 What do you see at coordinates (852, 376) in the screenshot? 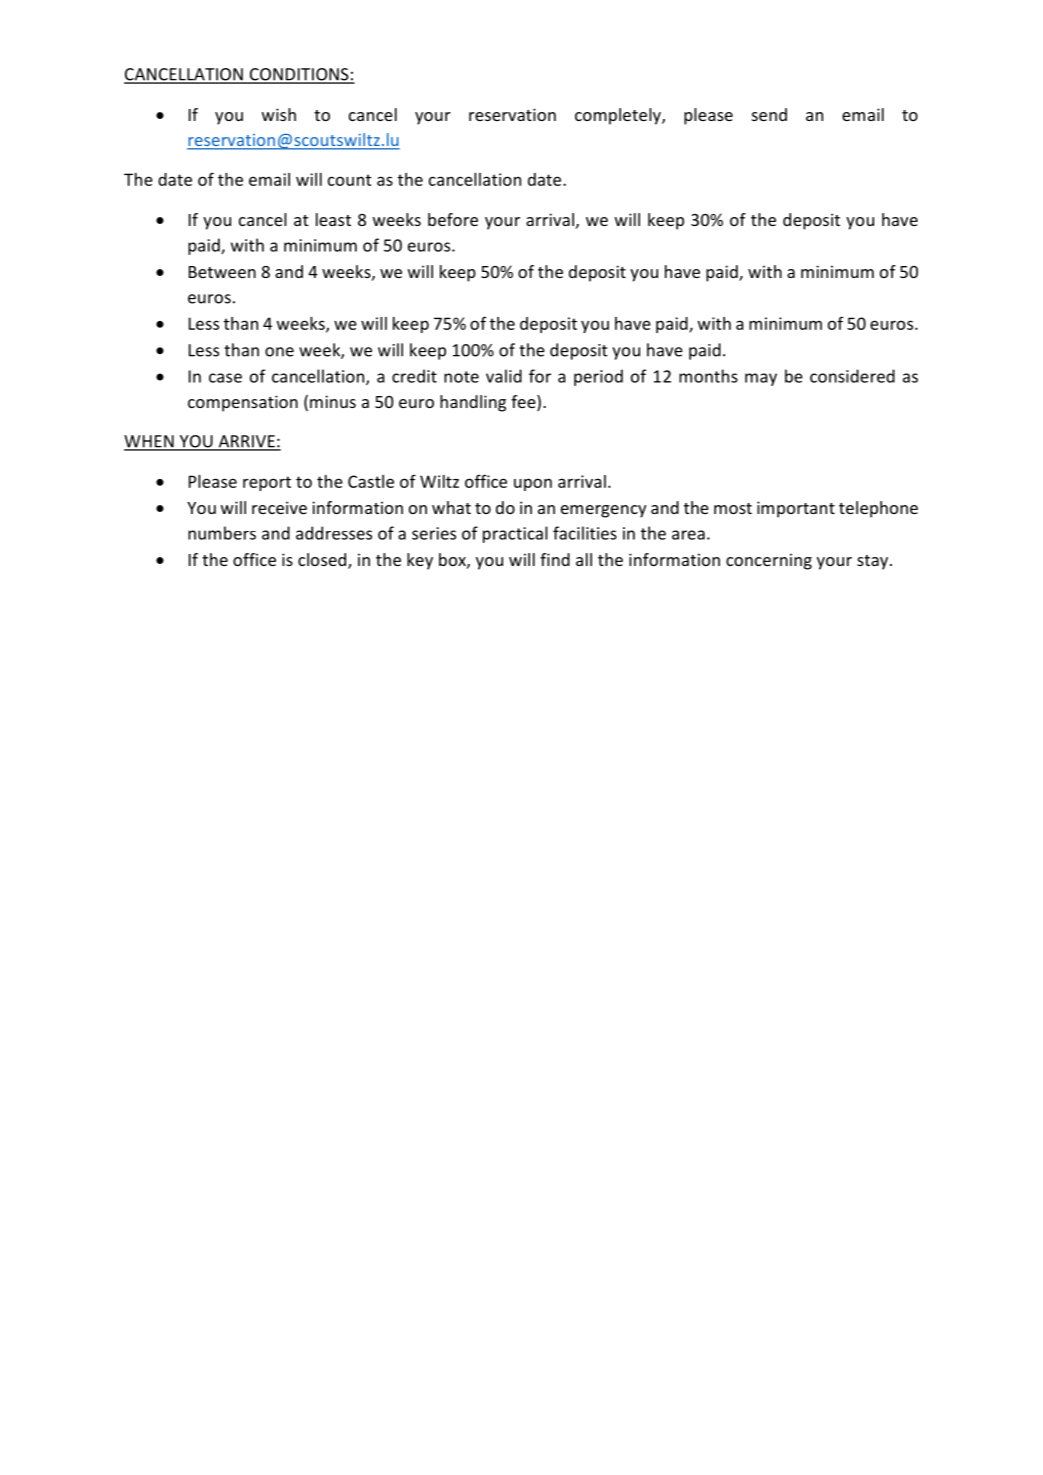
I see `considered` at bounding box center [852, 376].
